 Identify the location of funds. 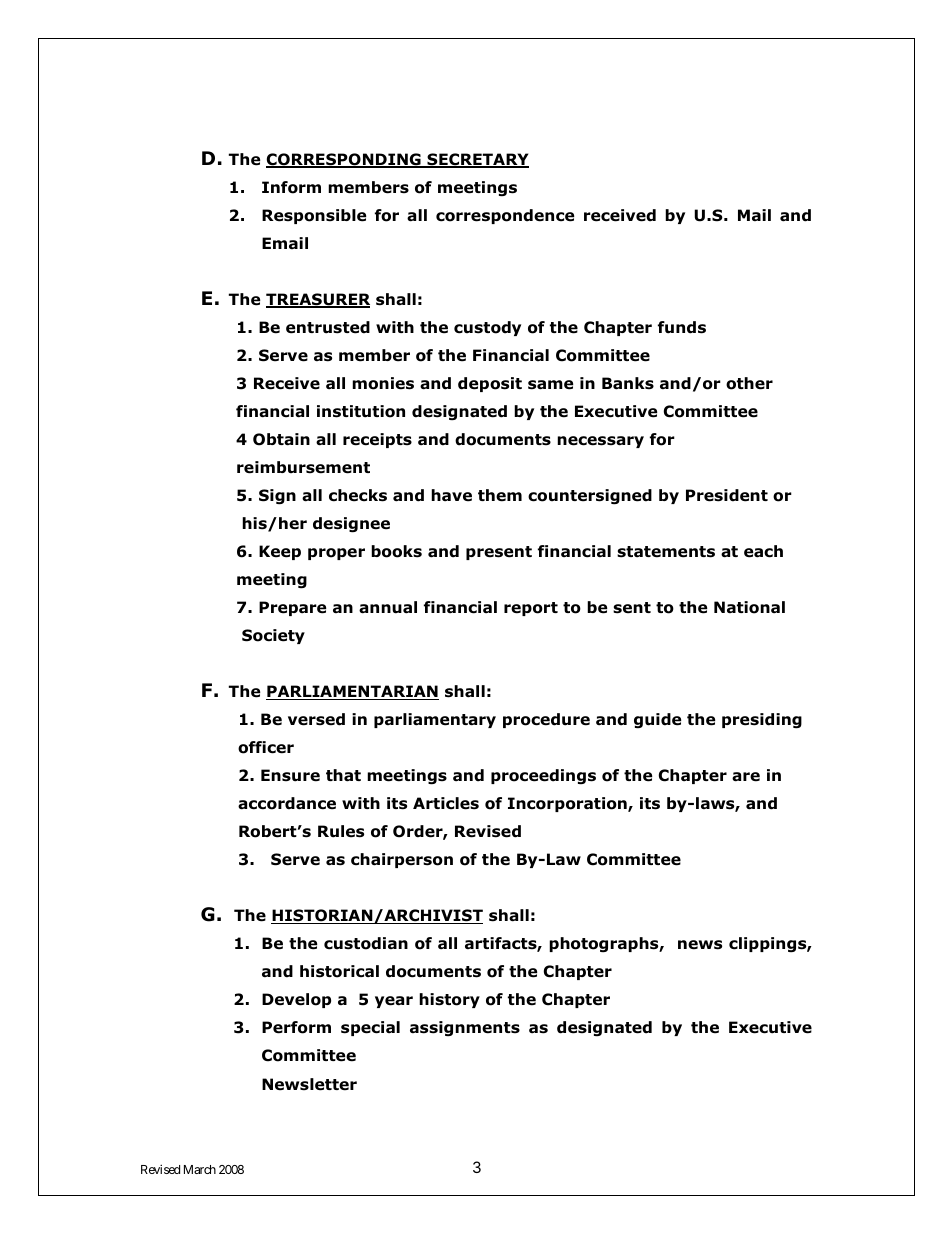
(682, 327).
